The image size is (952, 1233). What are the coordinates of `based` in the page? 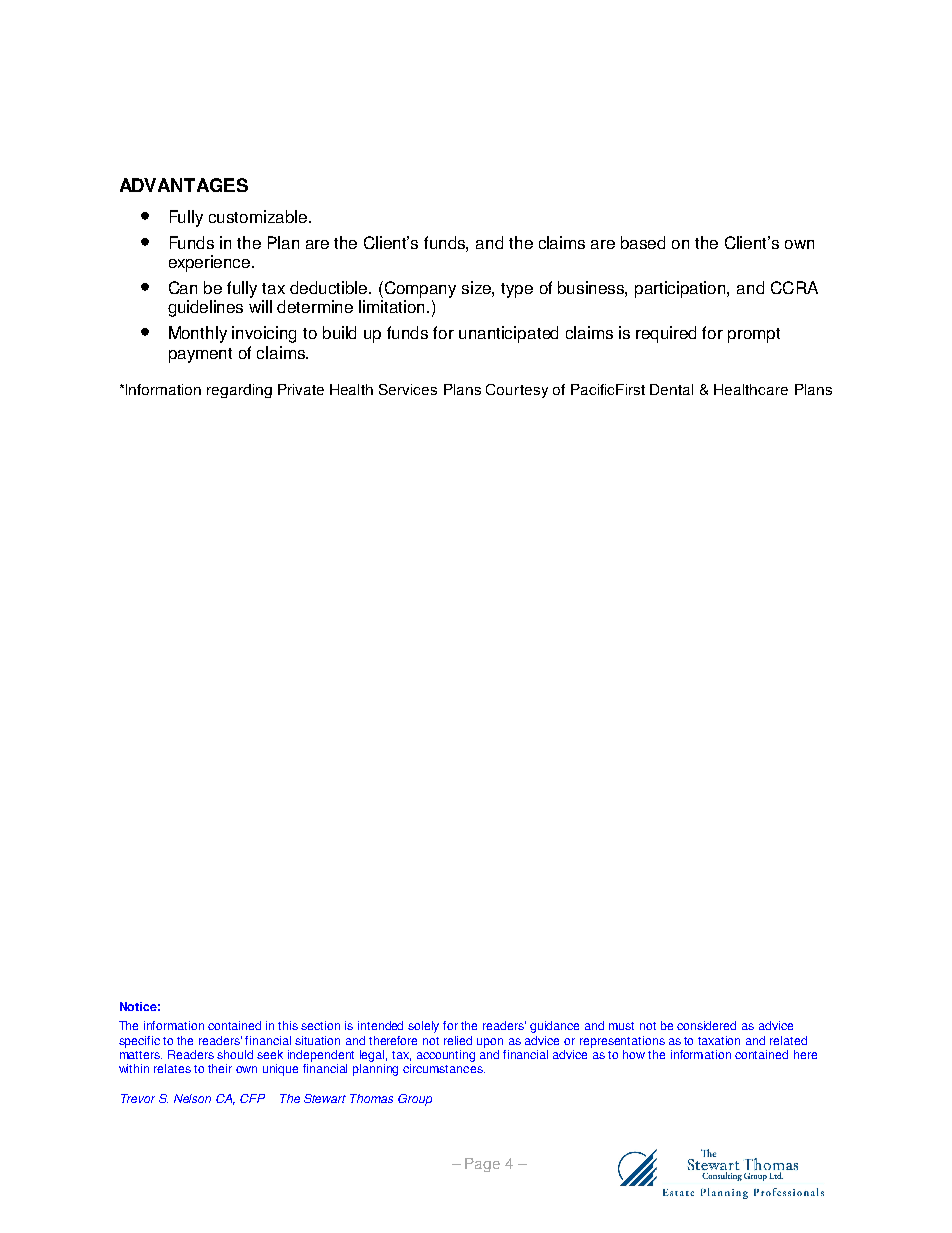 It's located at (643, 242).
